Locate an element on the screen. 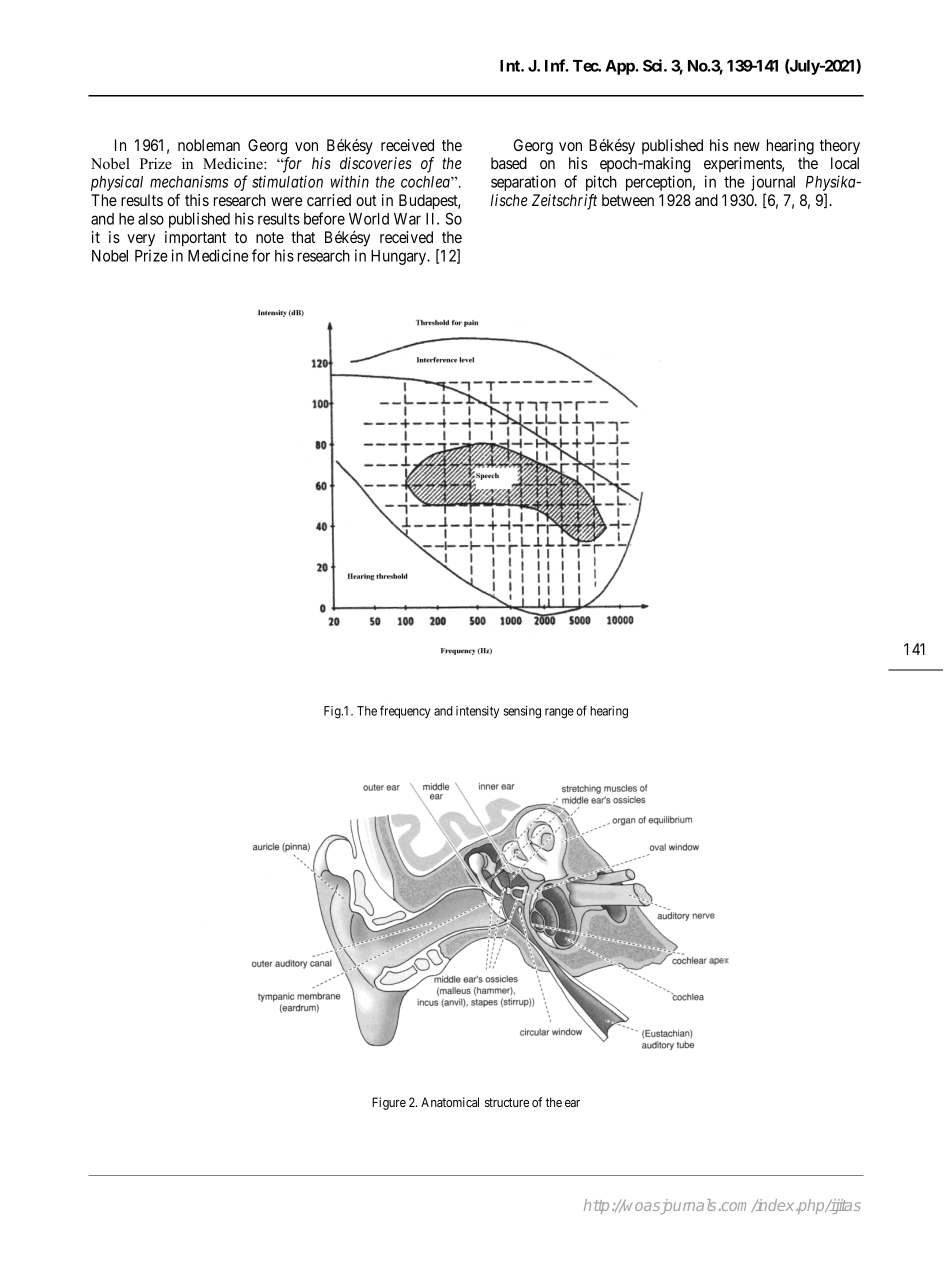 This screenshot has width=952, height=1271. between is located at coordinates (628, 200).
